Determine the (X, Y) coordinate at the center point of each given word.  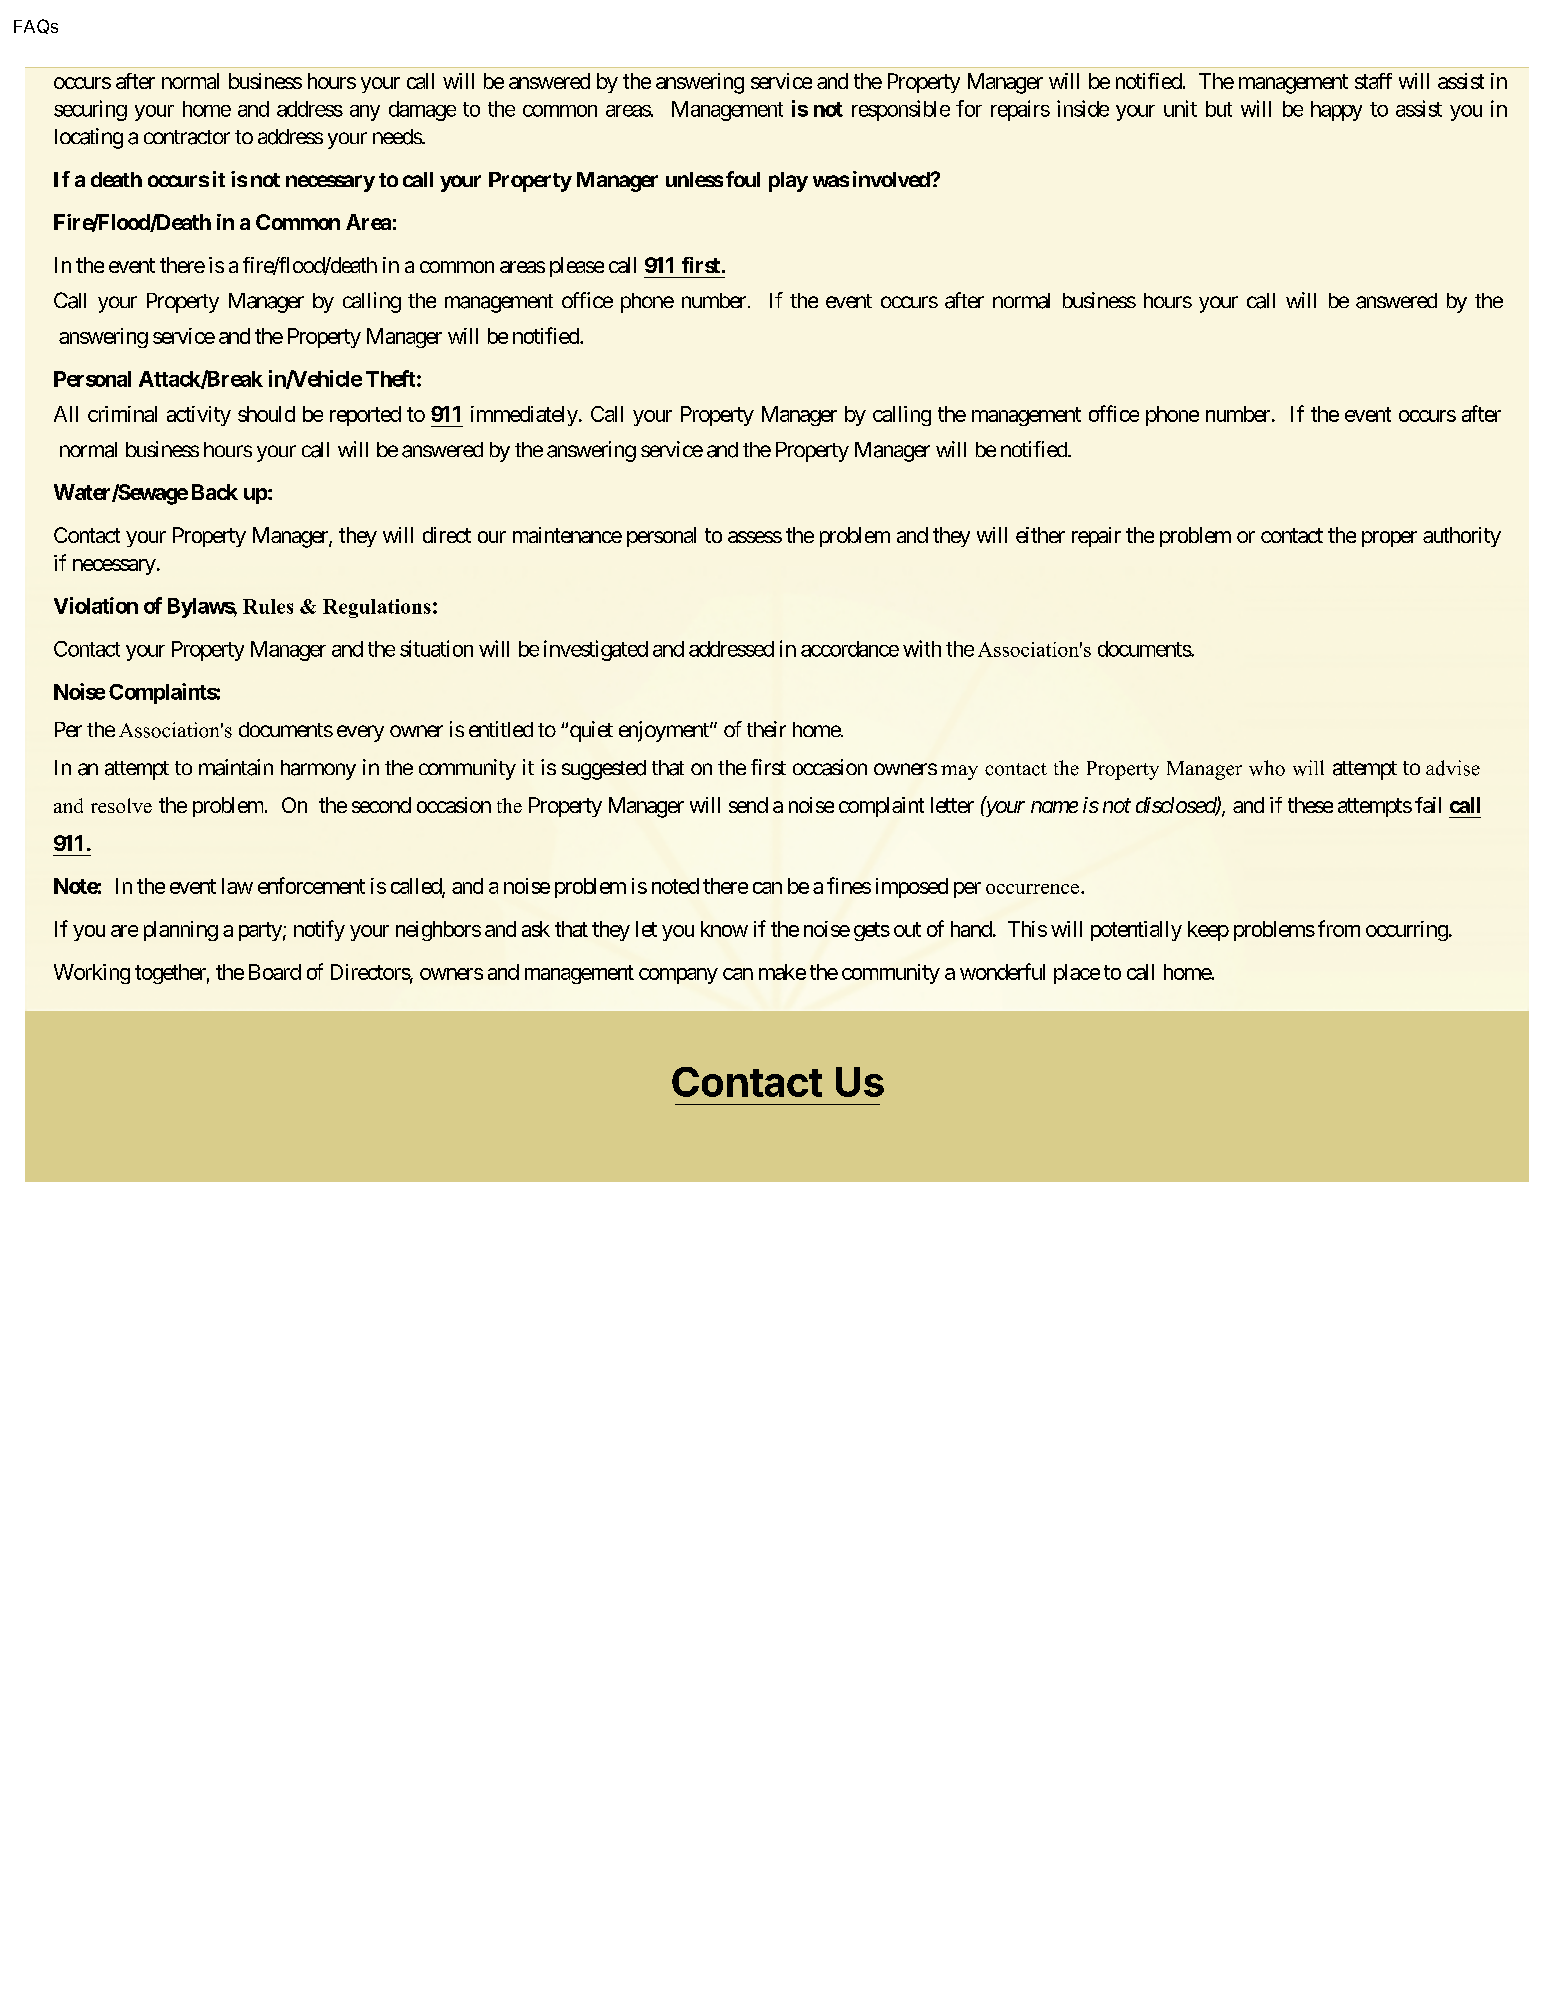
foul (743, 179)
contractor (187, 137)
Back (215, 492)
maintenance (567, 535)
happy (1336, 111)
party (260, 931)
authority (1462, 537)
